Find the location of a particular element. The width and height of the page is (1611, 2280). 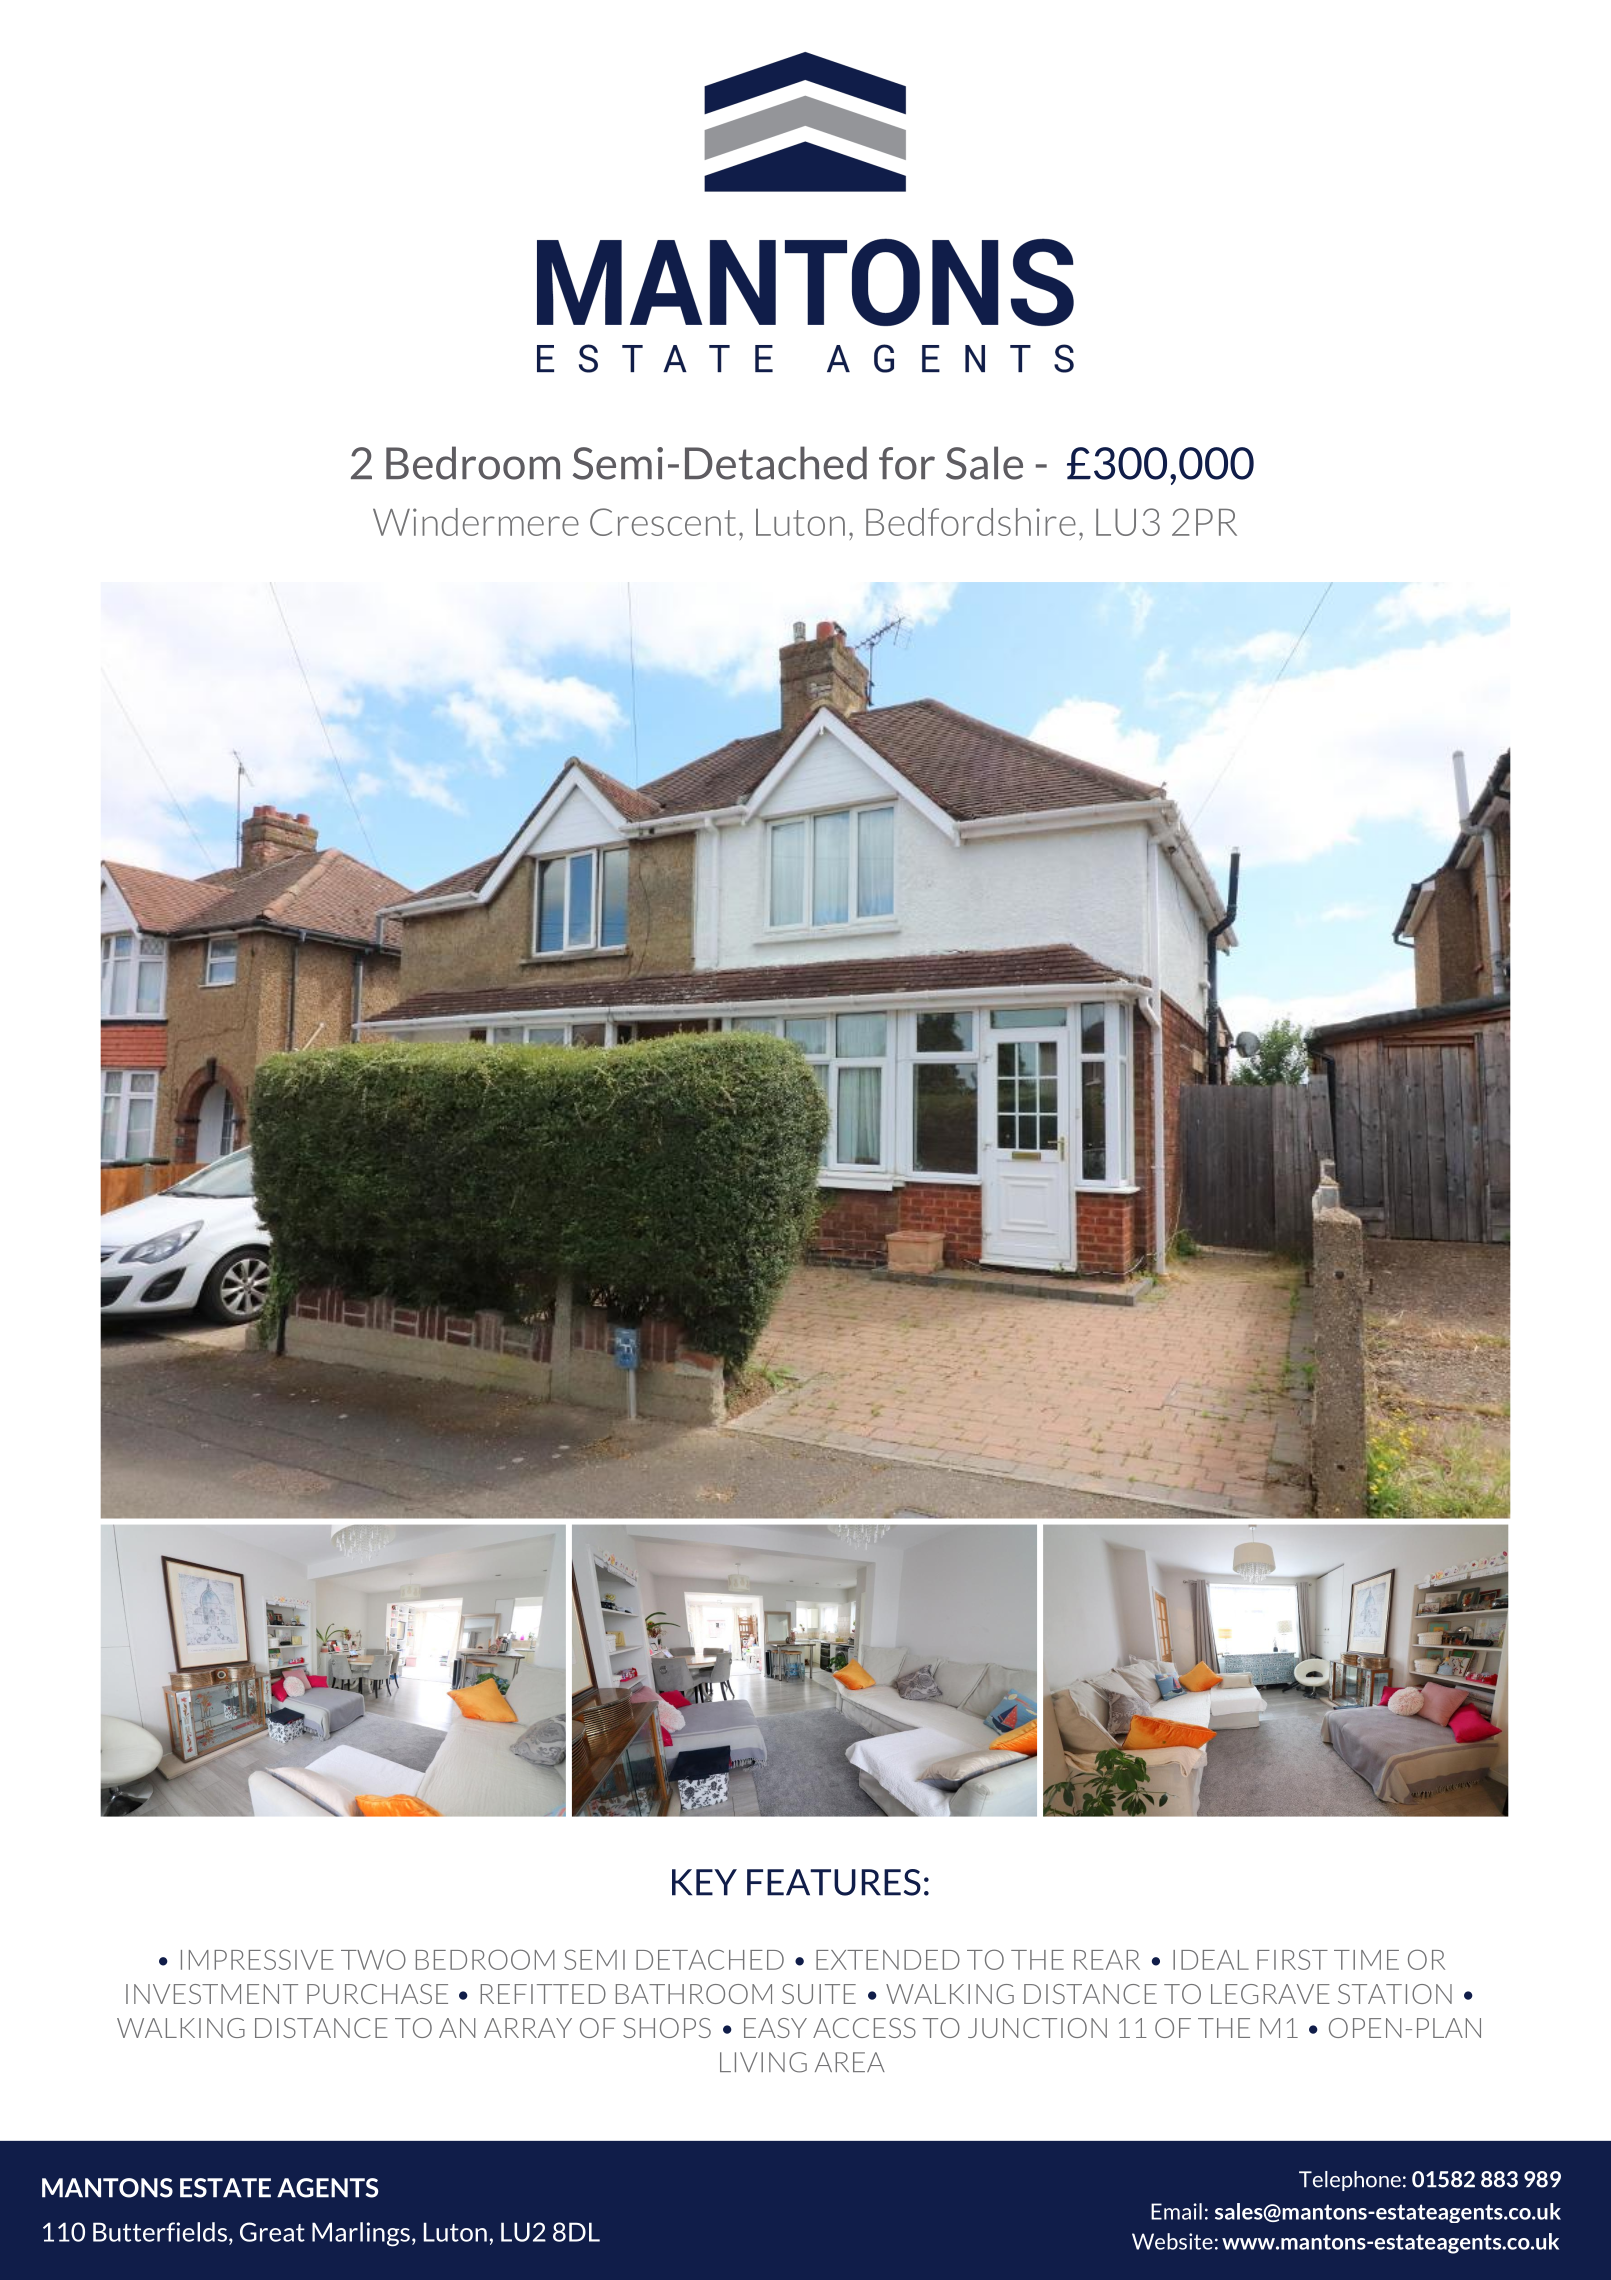

TIME is located at coordinates (1366, 1960).
